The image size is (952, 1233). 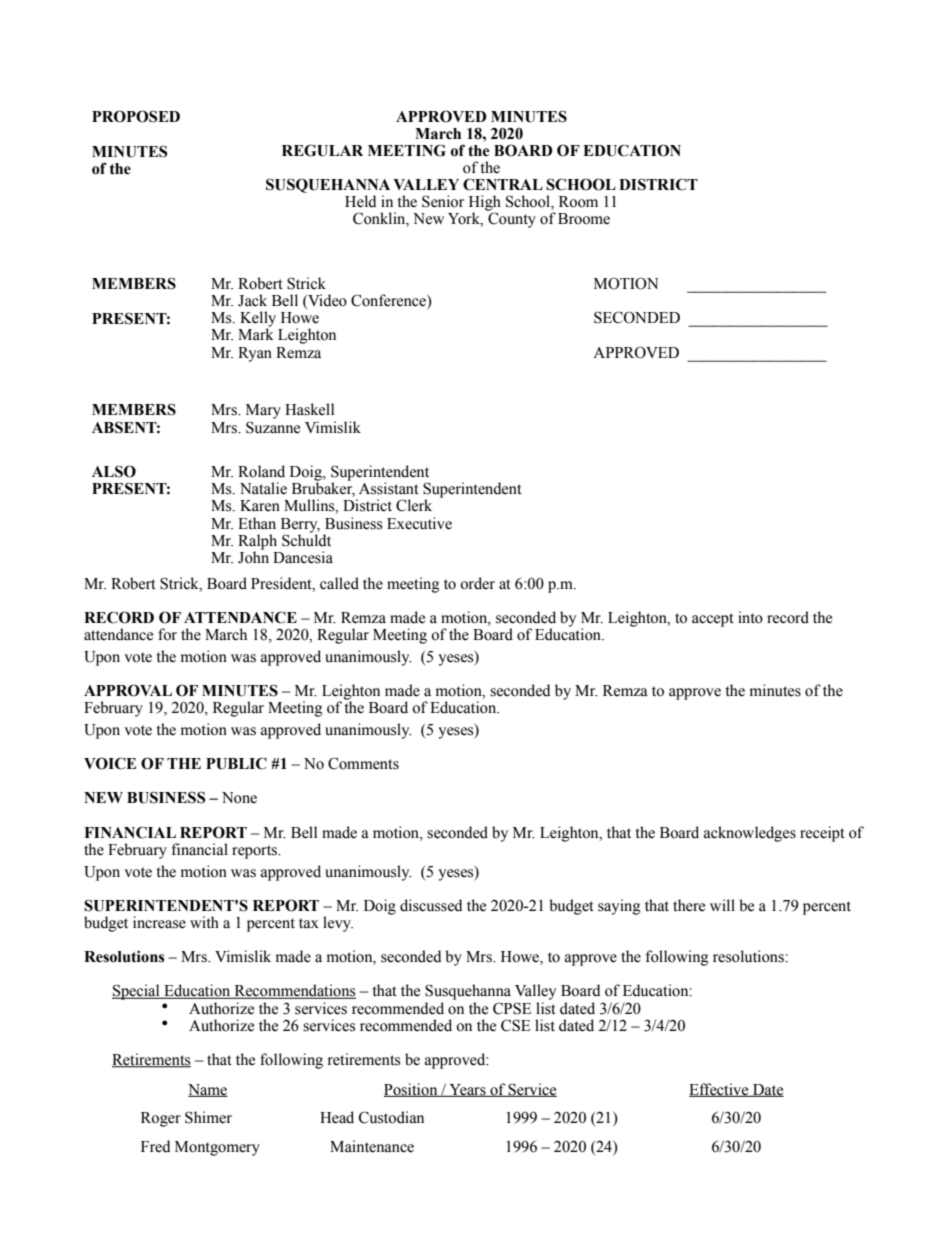 I want to click on County, so click(x=512, y=220).
